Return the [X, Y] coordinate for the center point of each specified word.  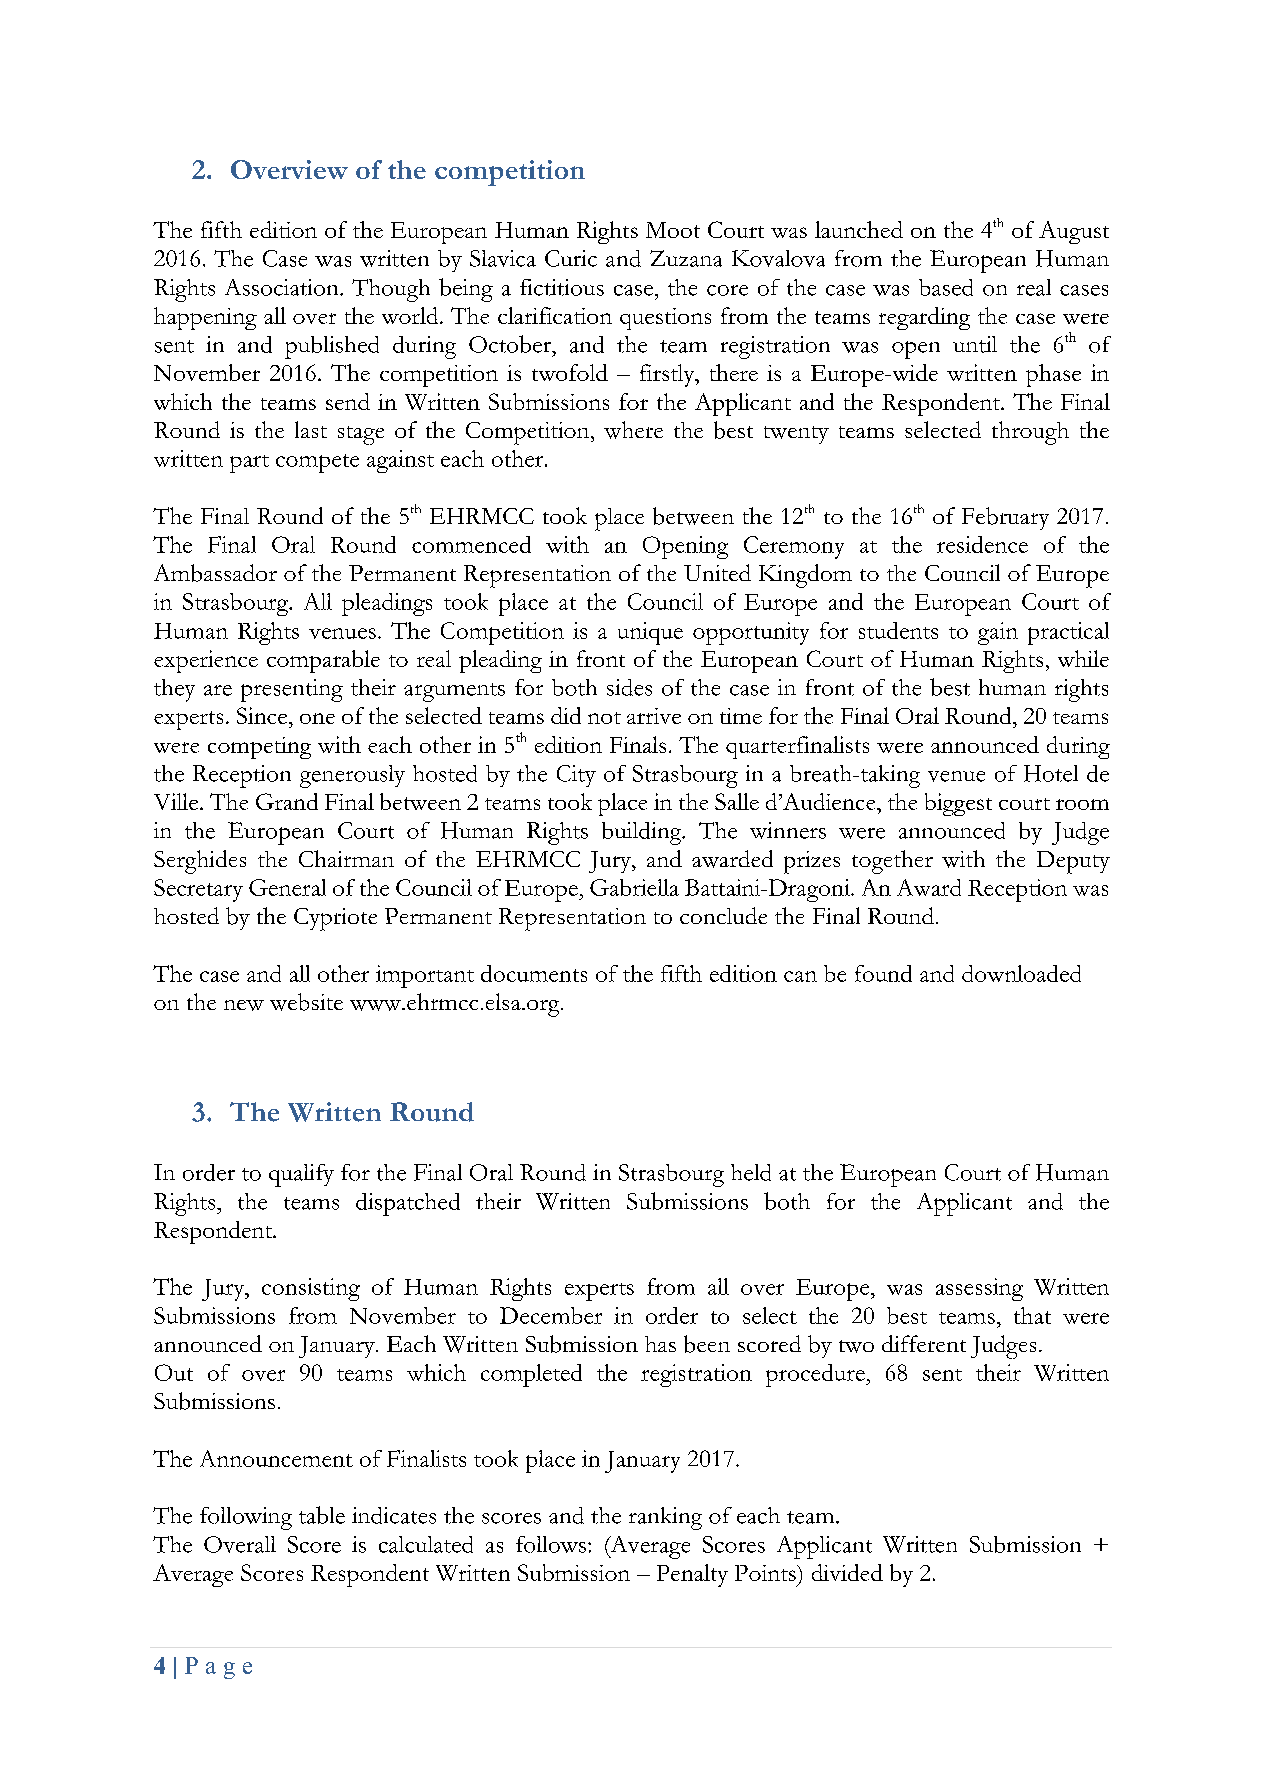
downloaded [1021, 973]
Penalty [692, 1575]
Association [283, 287]
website [306, 1002]
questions [665, 319]
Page [218, 1668]
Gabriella [634, 887]
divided [847, 1572]
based [946, 287]
